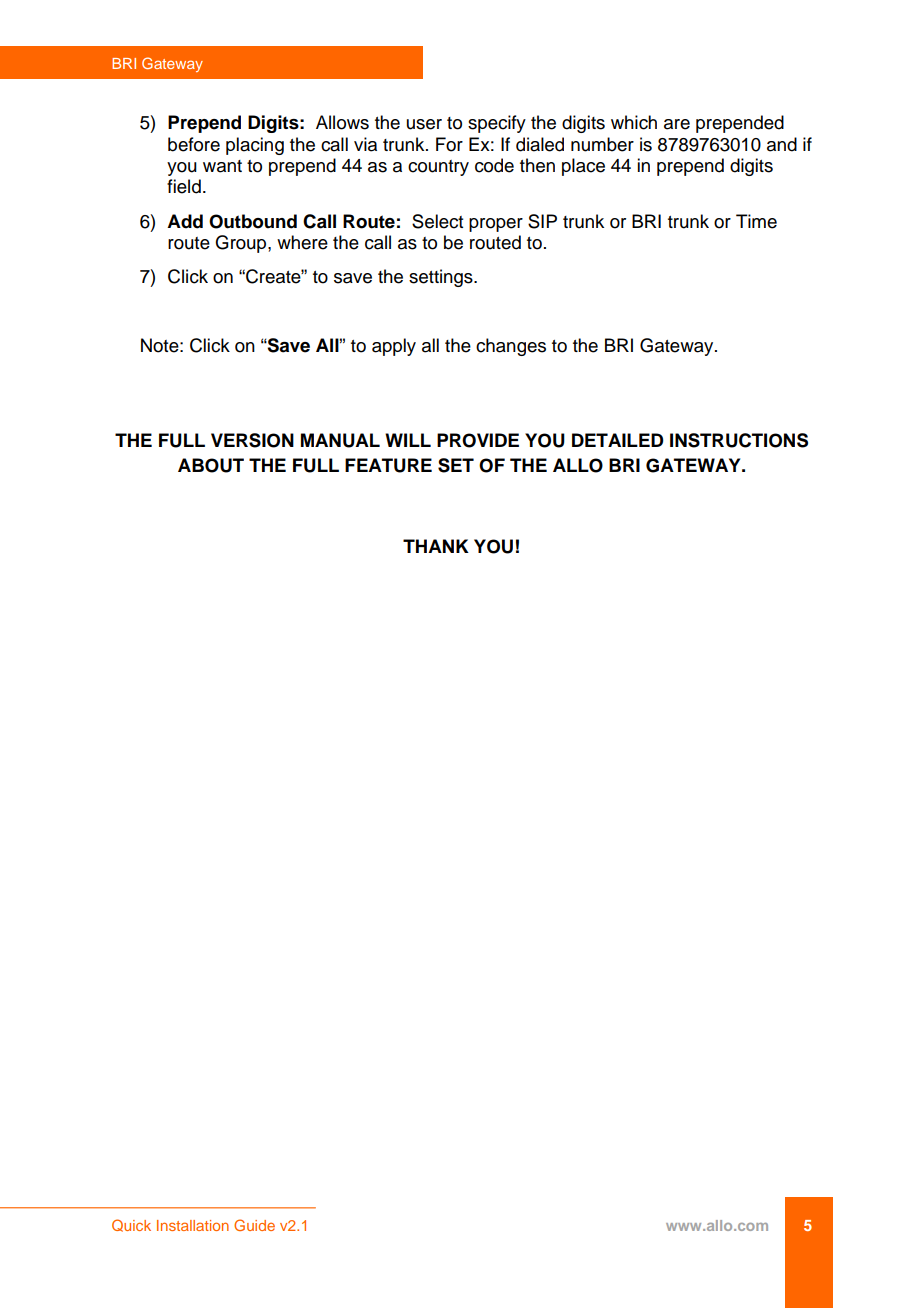 The image size is (924, 1308). Describe the element at coordinates (739, 440) in the document. I see `INSTRUCTIONS` at that location.
